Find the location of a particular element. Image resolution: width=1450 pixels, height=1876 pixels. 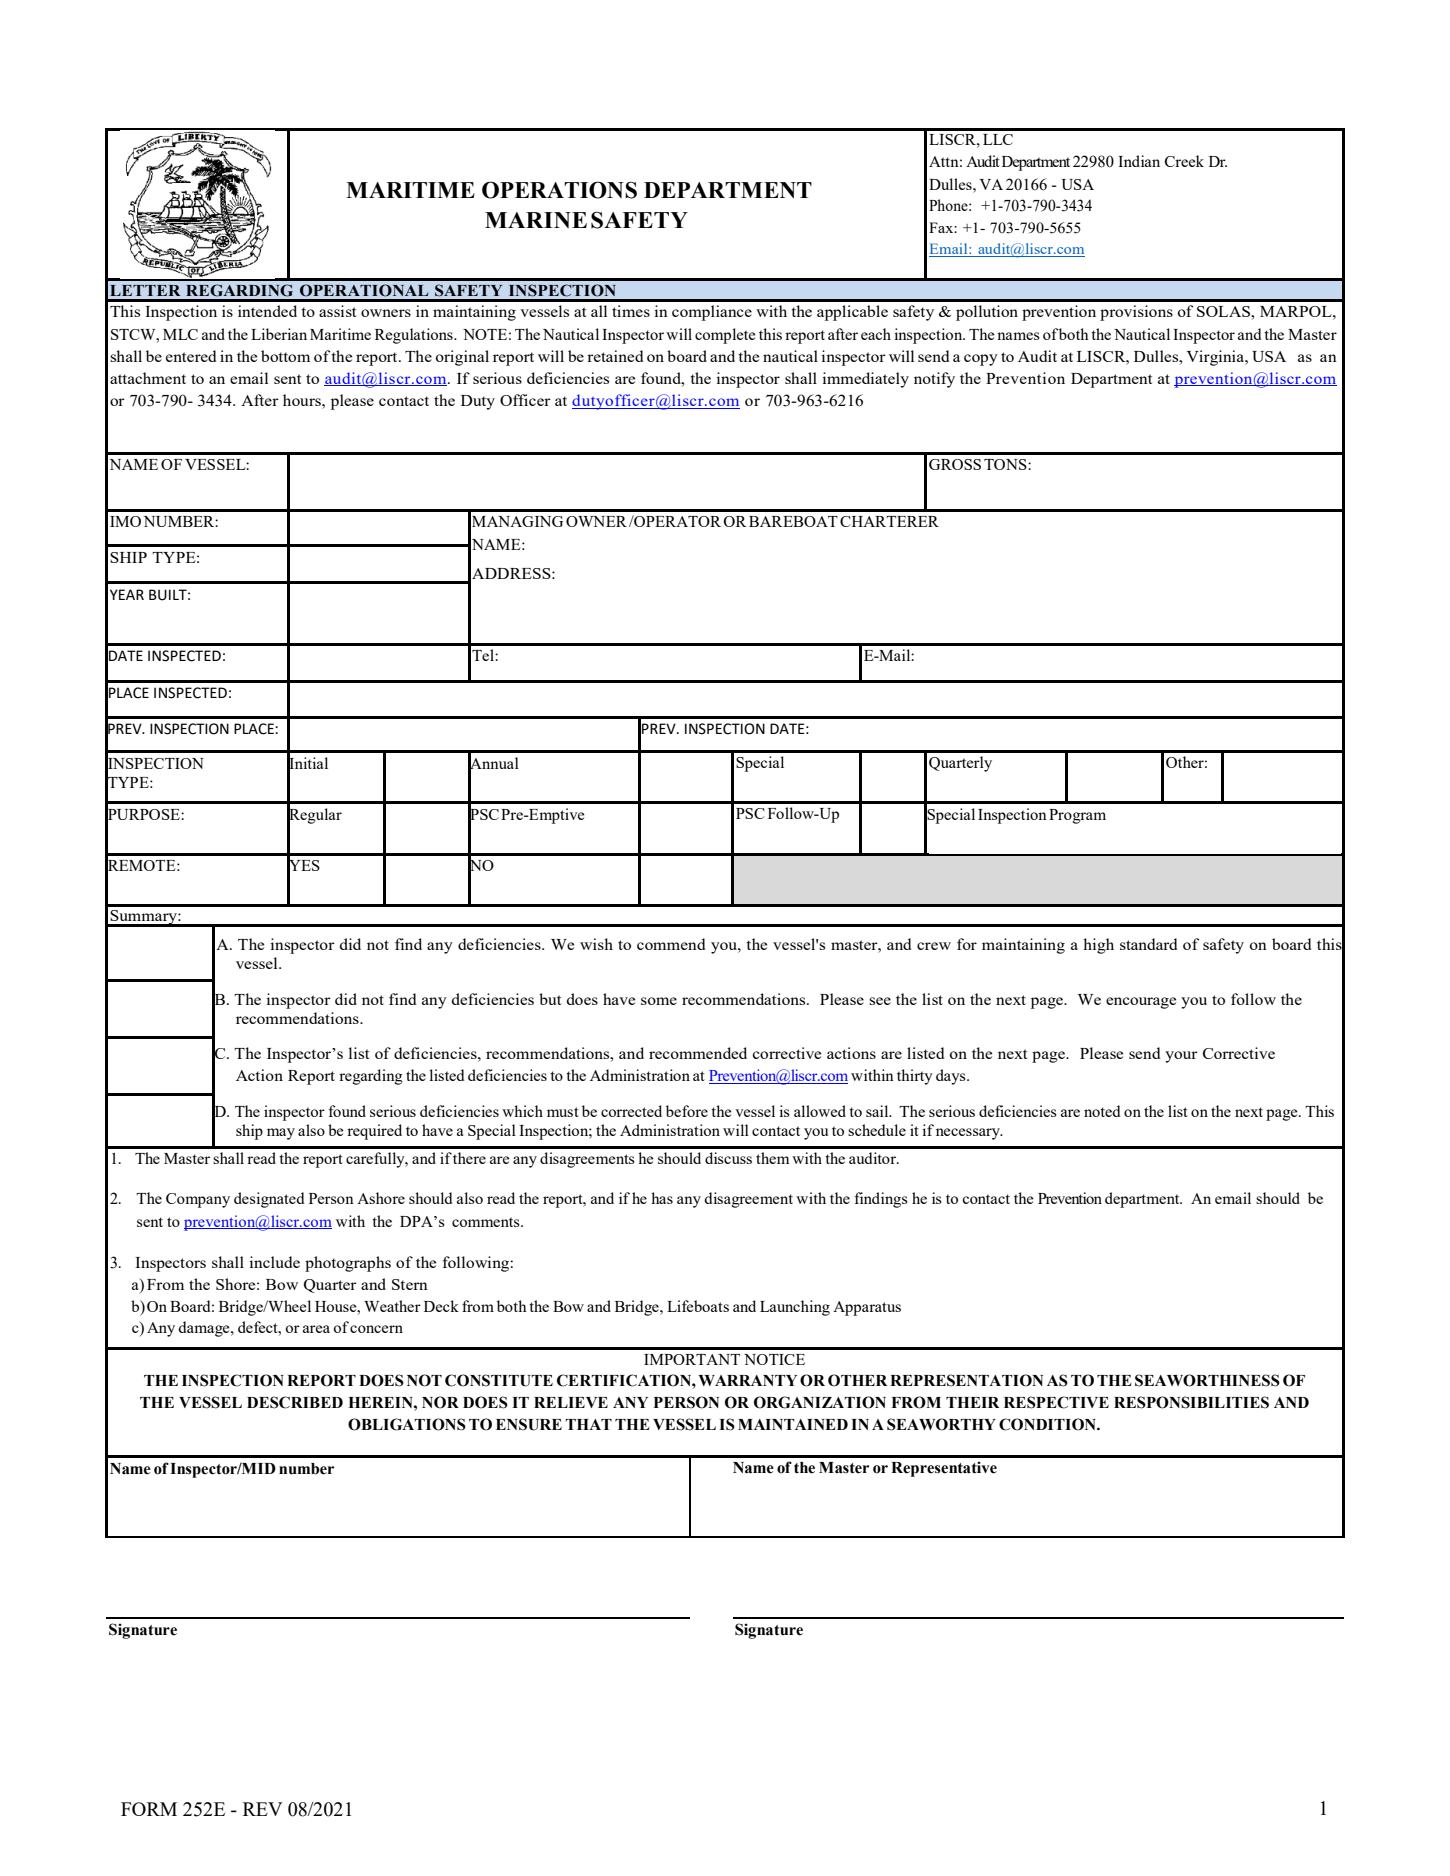

RESPECTIVE is located at coordinates (1056, 1402).
